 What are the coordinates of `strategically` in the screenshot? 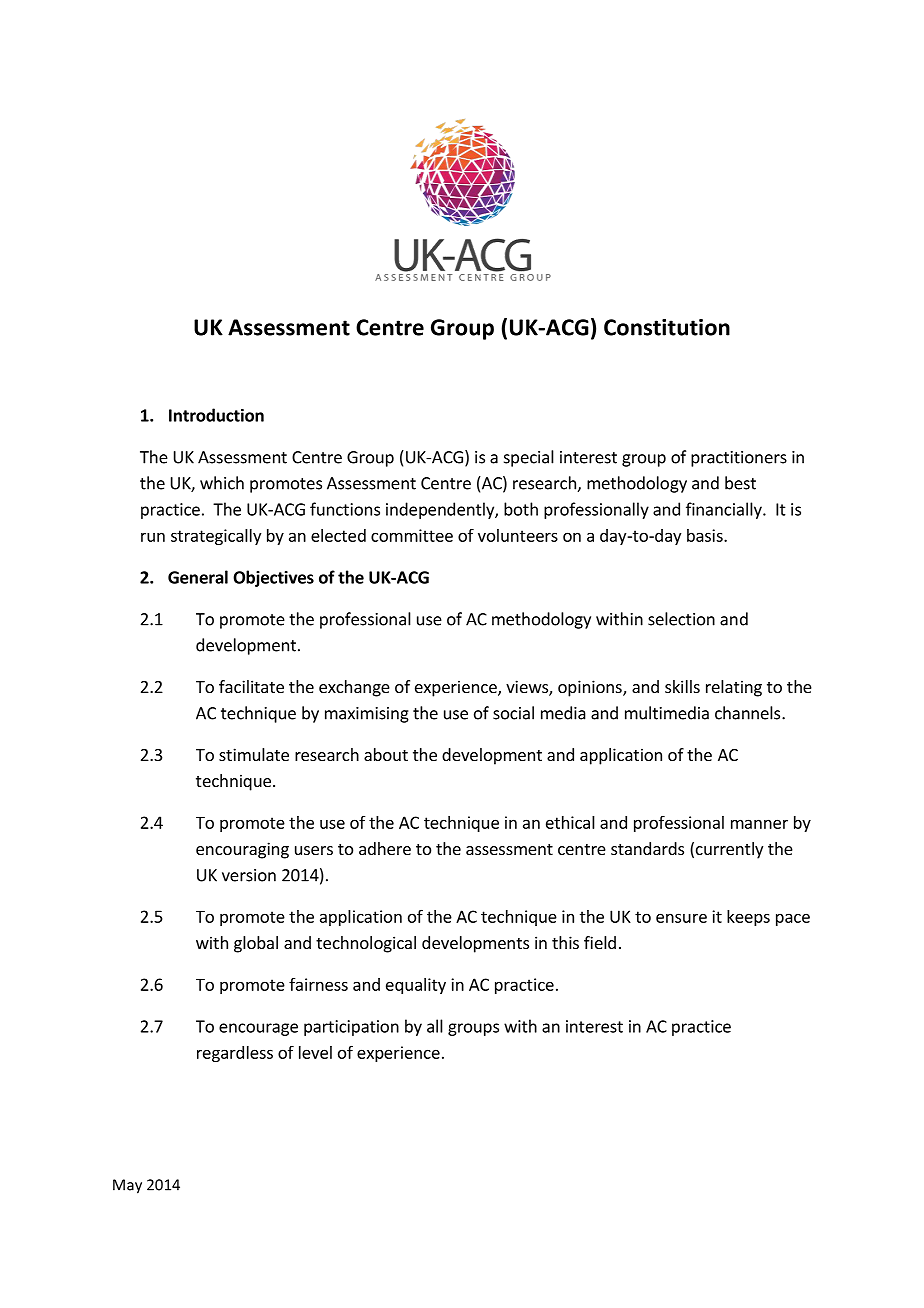 It's located at (216, 537).
